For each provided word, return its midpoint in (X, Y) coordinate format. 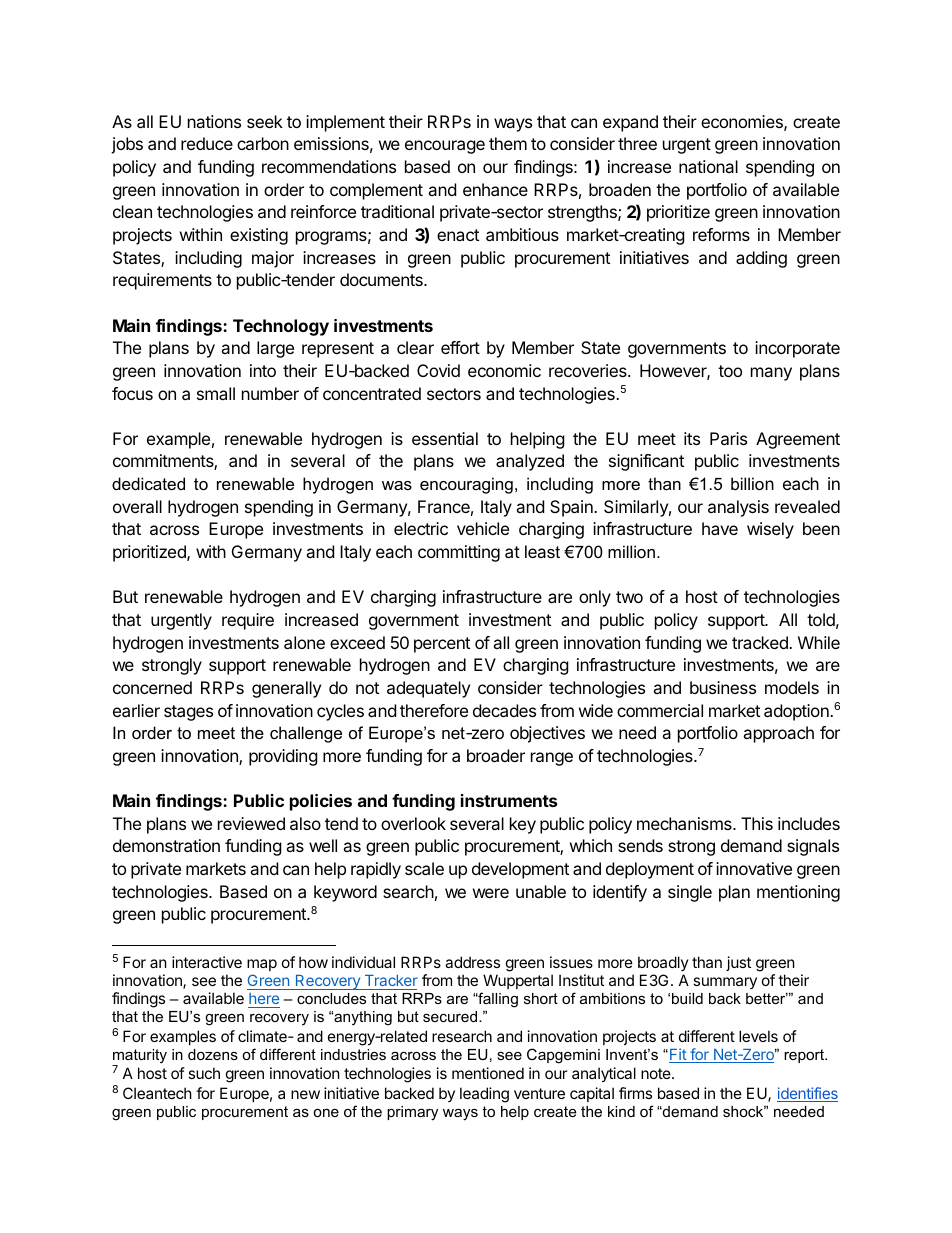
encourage (445, 147)
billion (752, 483)
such (204, 1073)
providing (283, 757)
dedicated (148, 483)
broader (496, 755)
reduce (207, 143)
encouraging (466, 485)
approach (778, 734)
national (708, 166)
